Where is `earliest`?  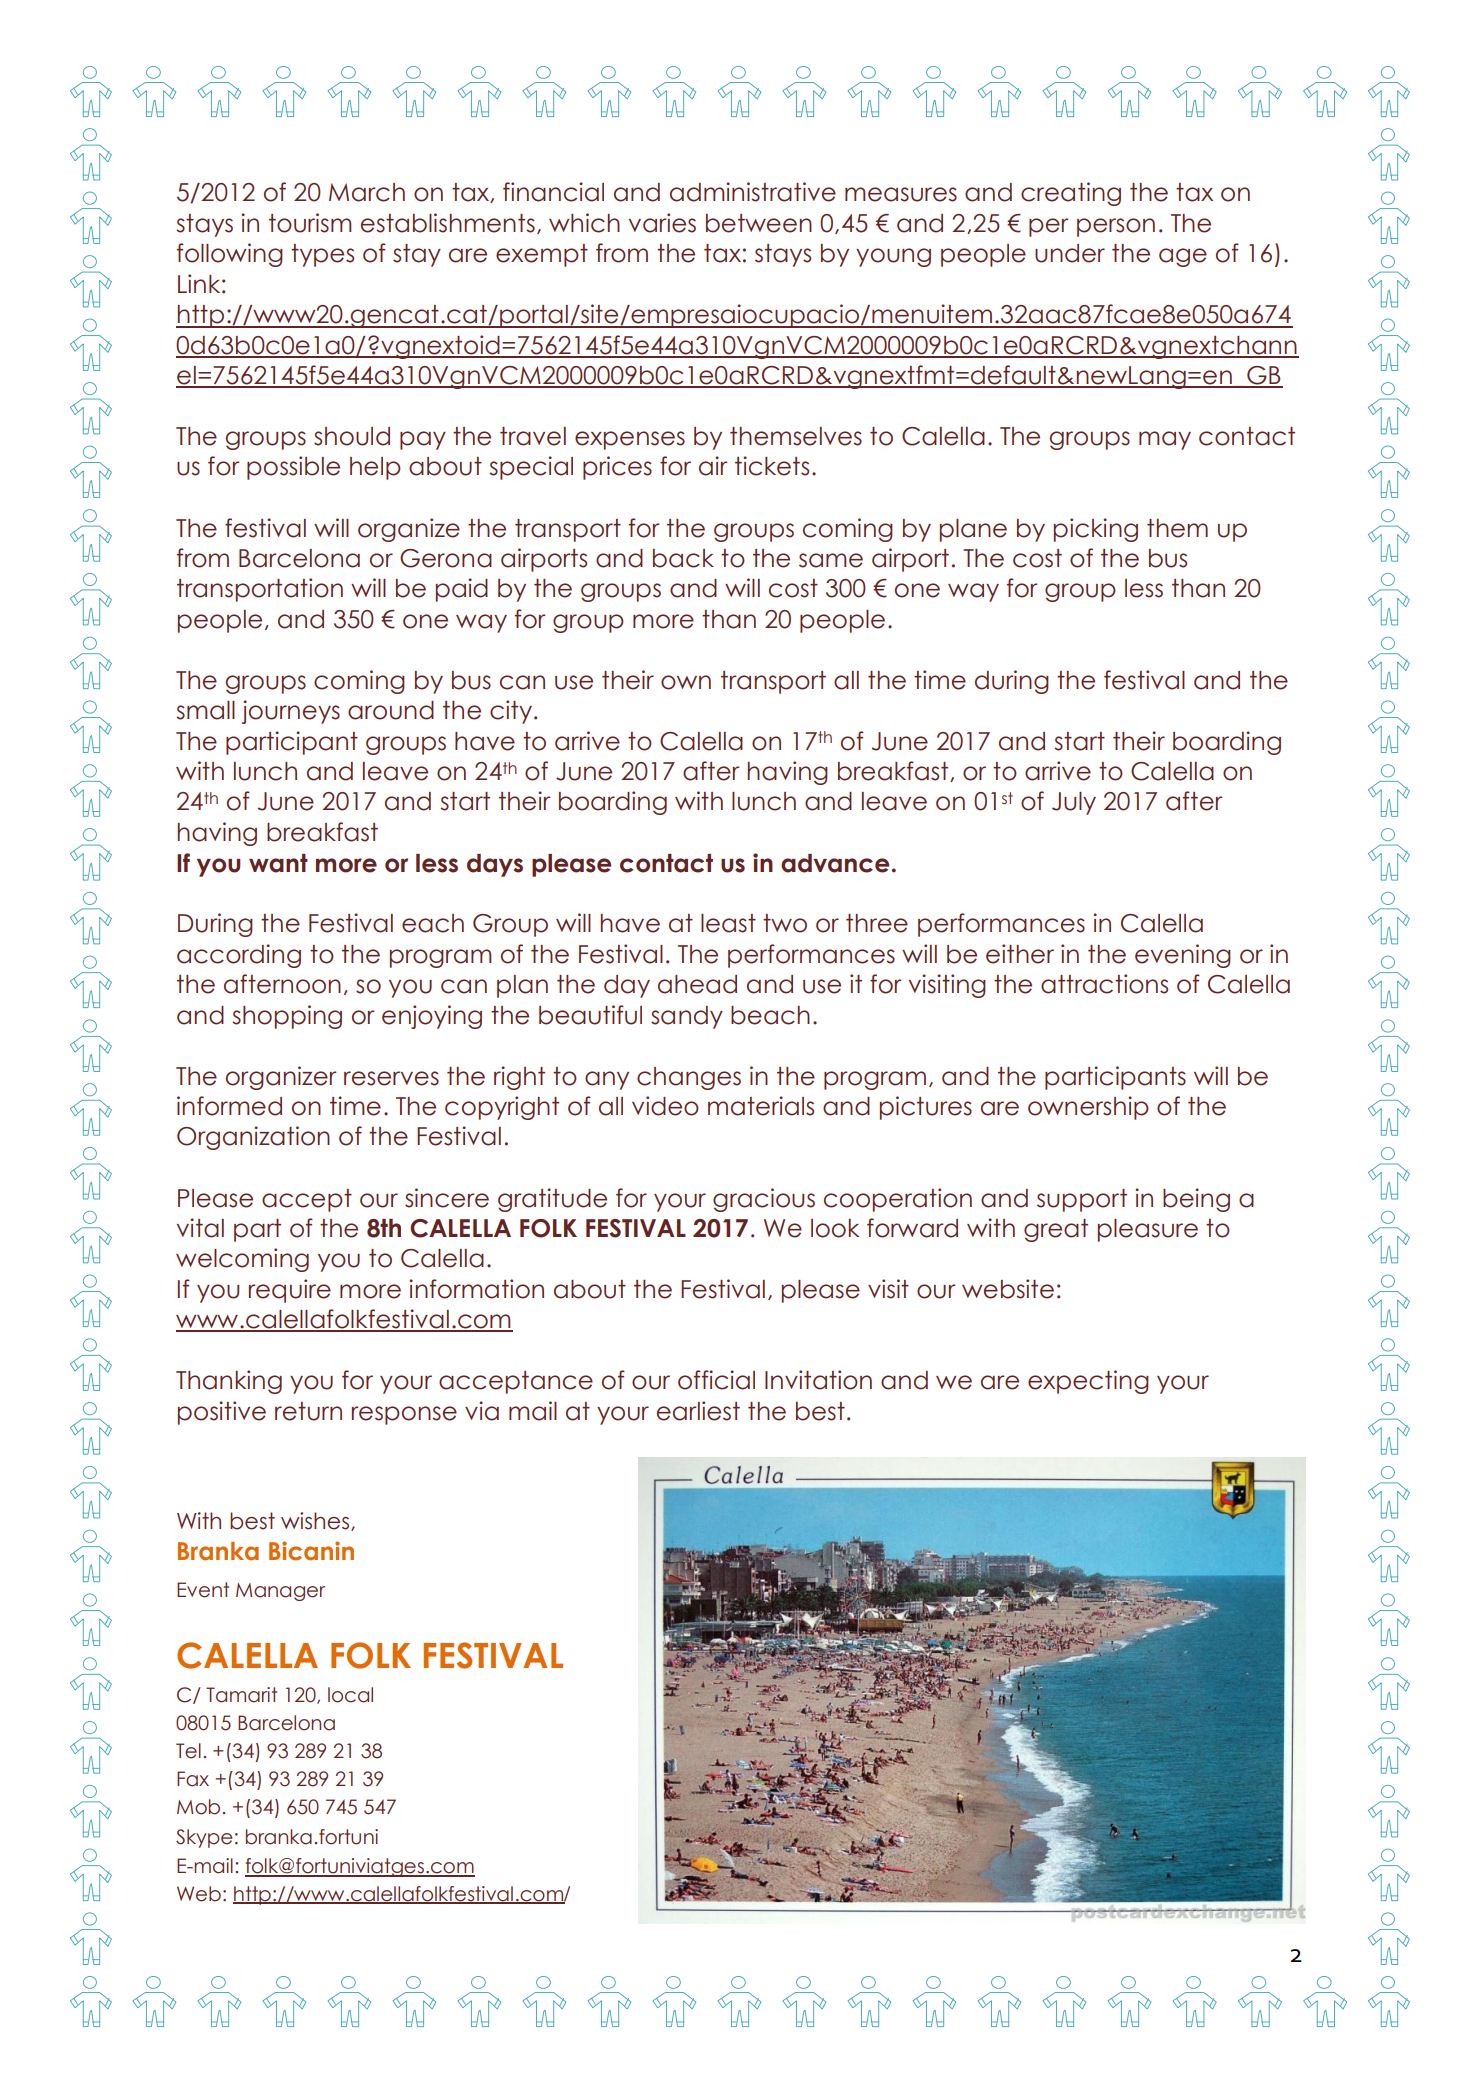
earliest is located at coordinates (698, 1411).
